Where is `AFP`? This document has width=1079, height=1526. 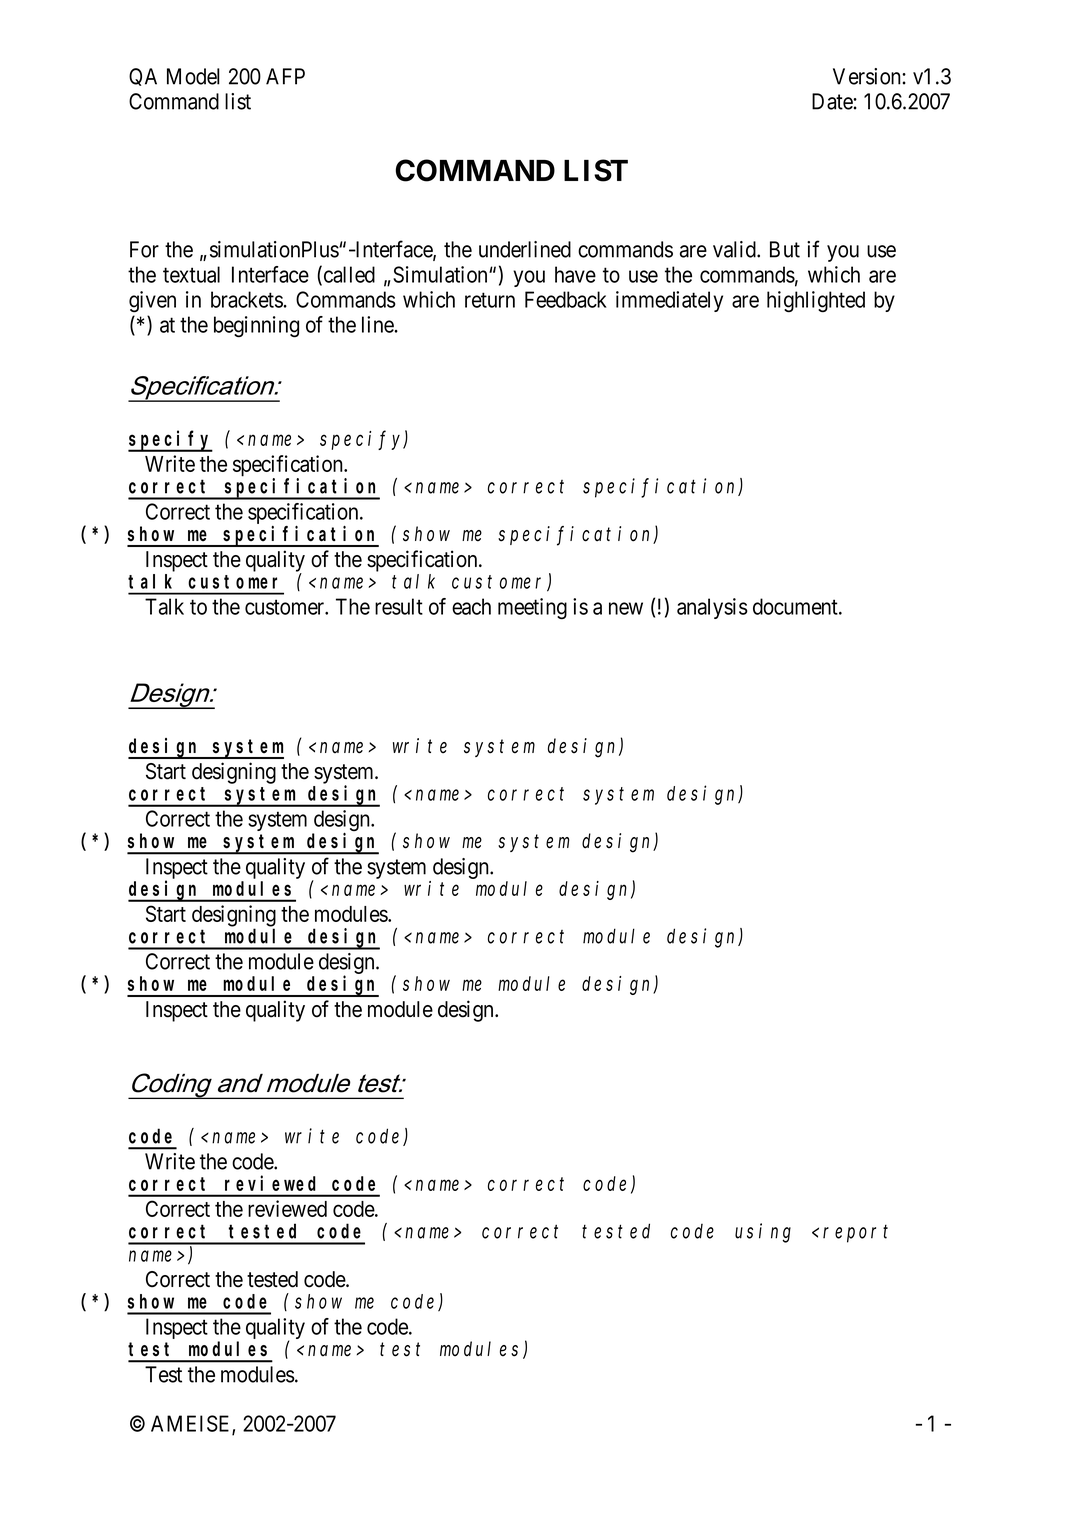
AFP is located at coordinates (285, 76).
